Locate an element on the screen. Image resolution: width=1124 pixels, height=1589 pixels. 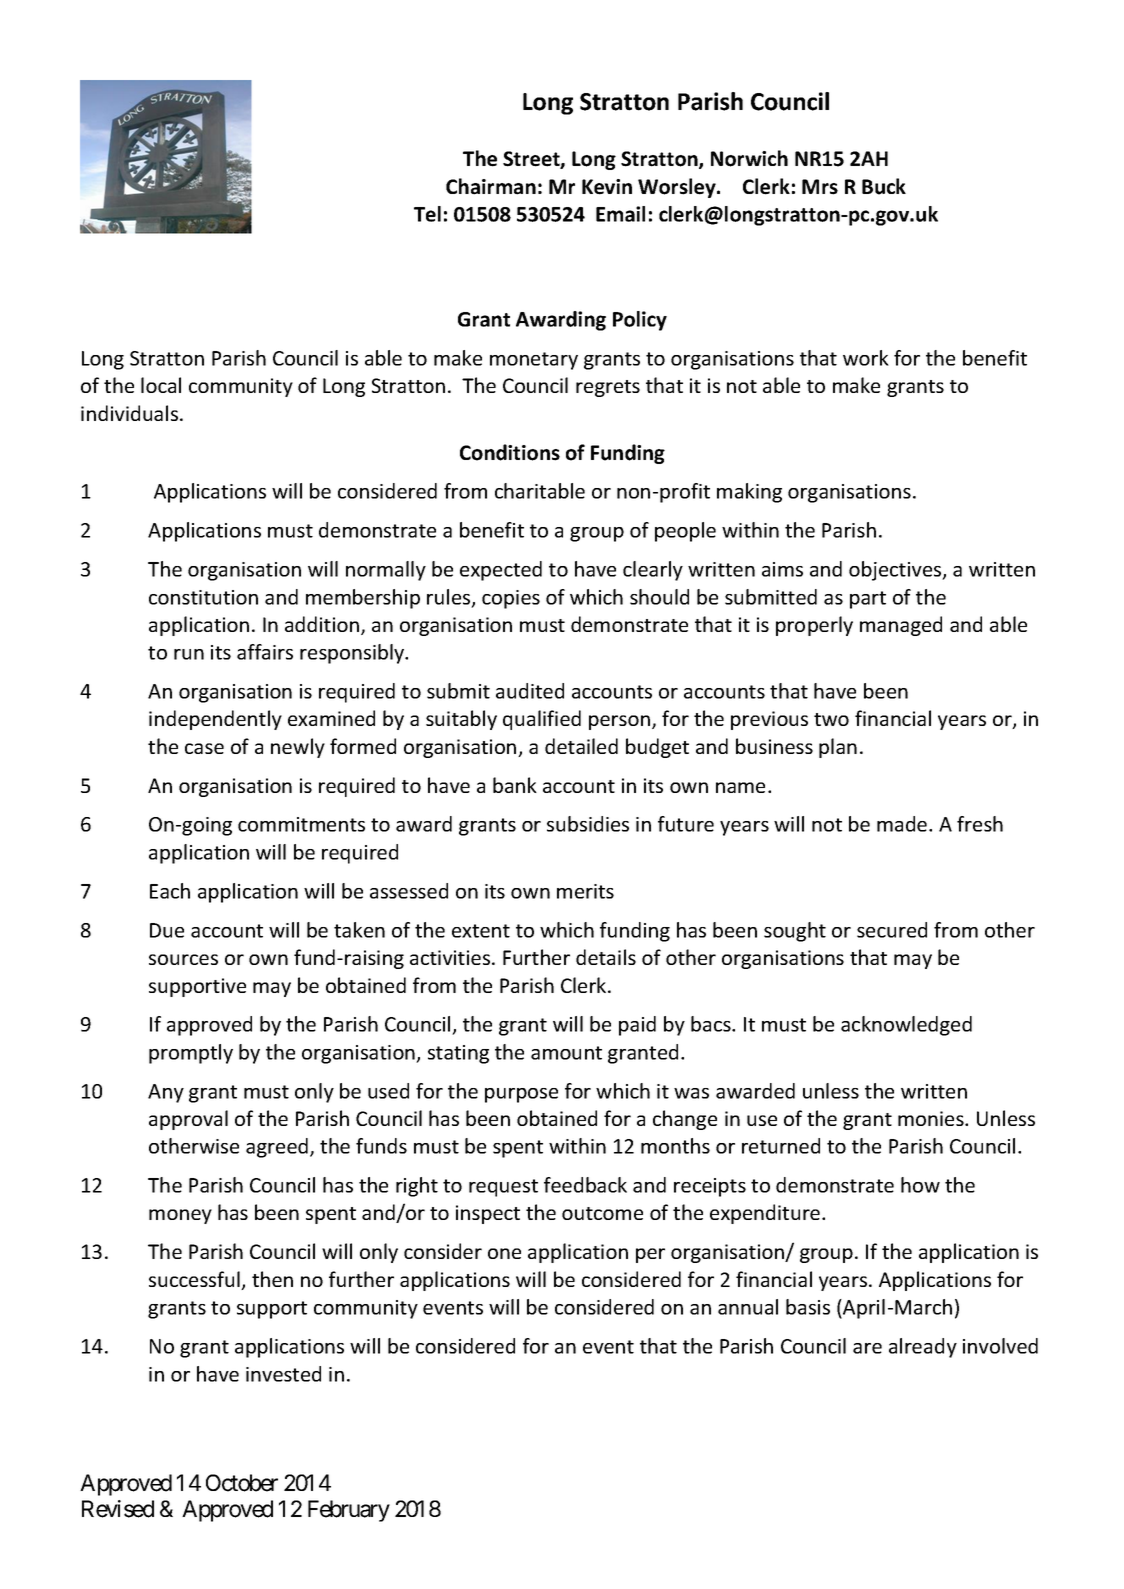
are is located at coordinates (867, 1348).
